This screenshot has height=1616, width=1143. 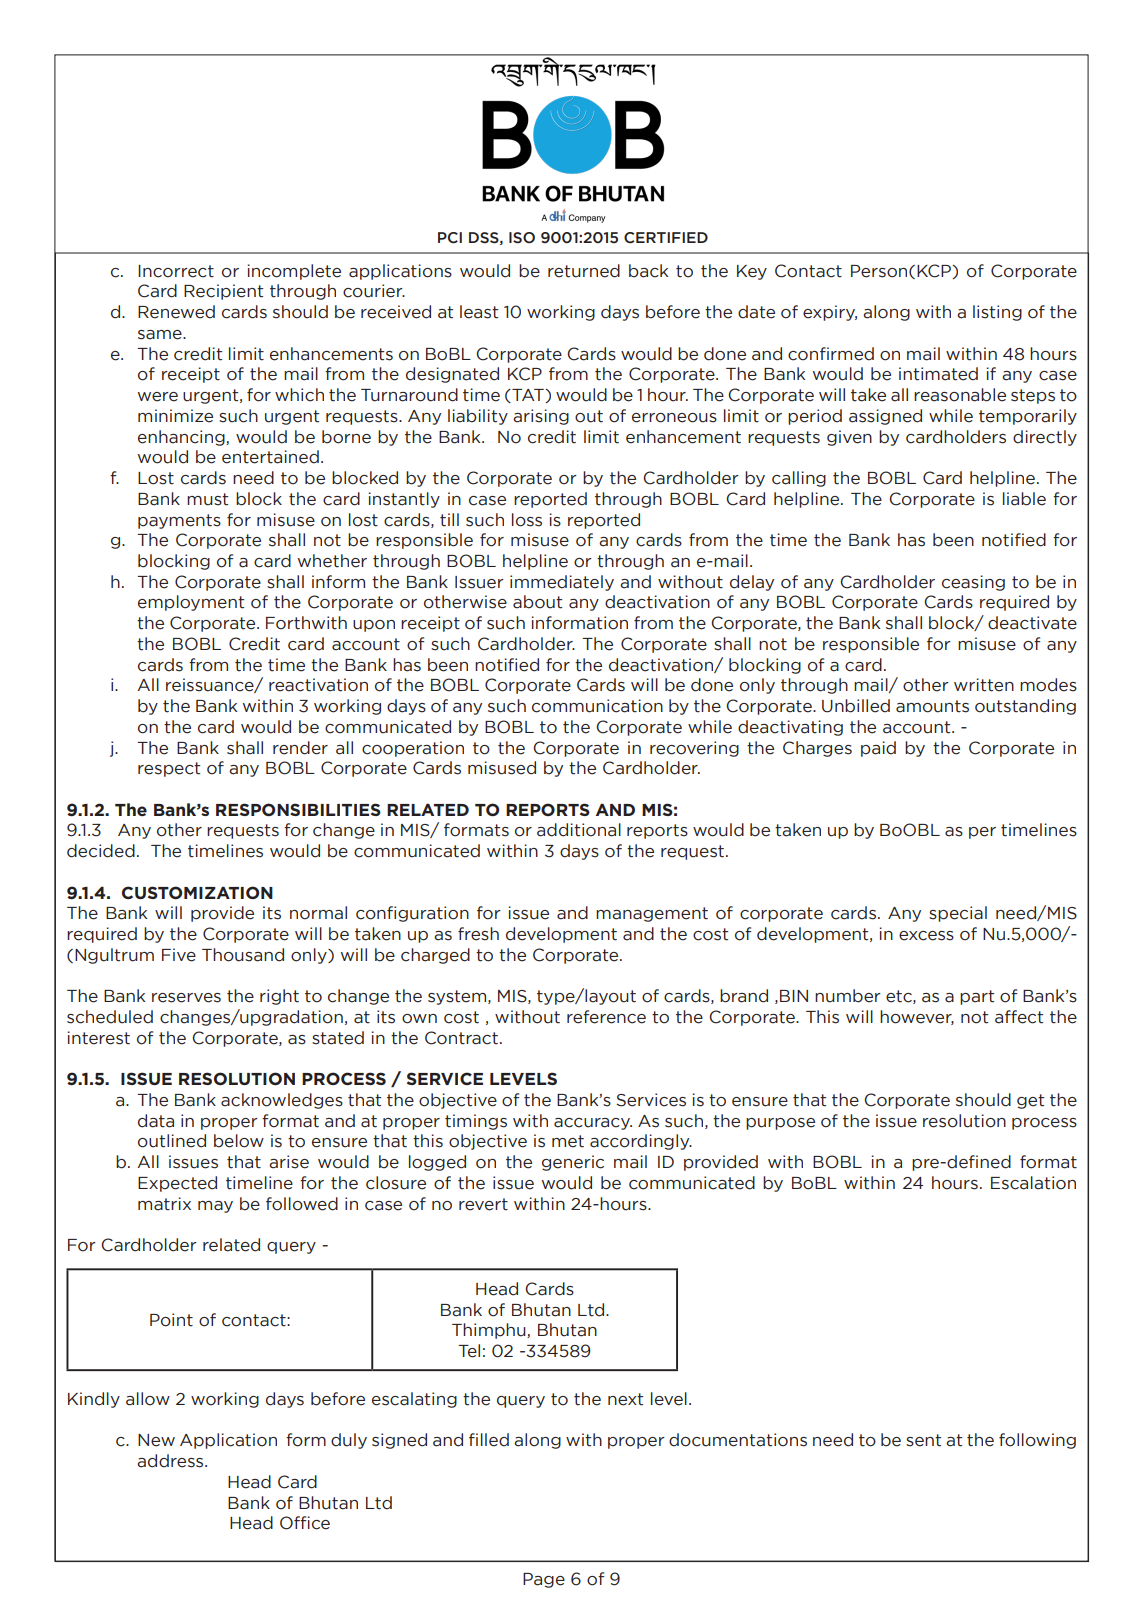 What do you see at coordinates (223, 292) in the screenshot?
I see `Recipient` at bounding box center [223, 292].
